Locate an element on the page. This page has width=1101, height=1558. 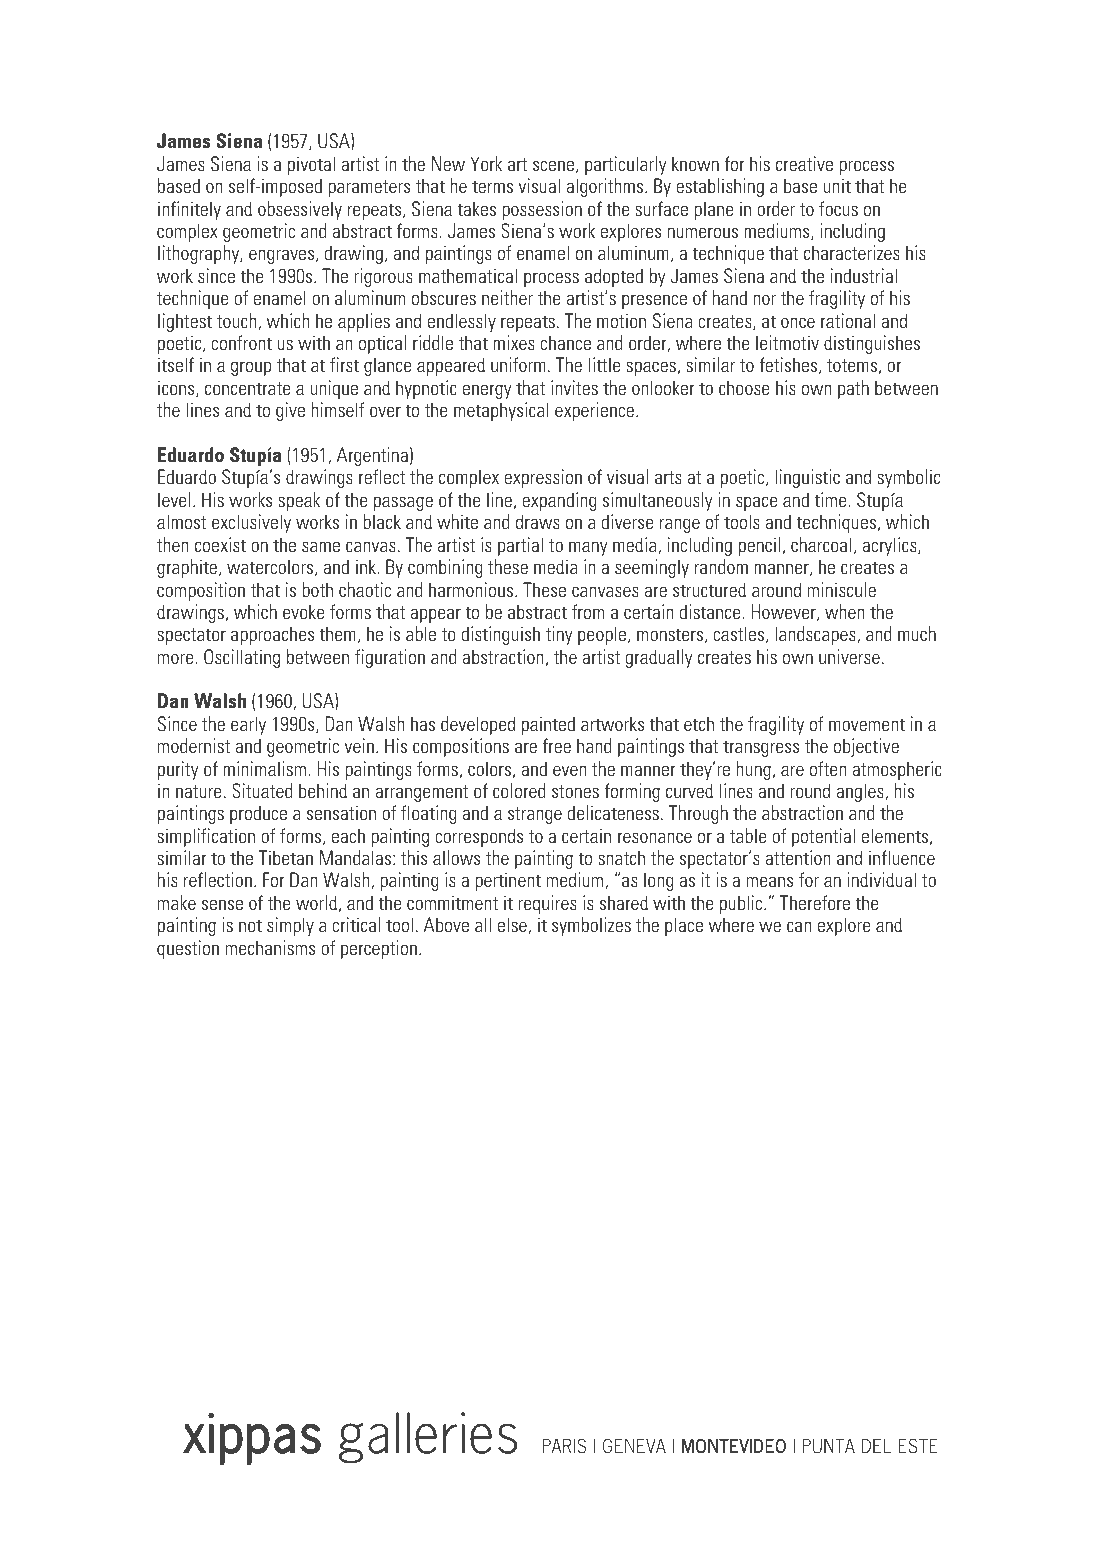
obsessively is located at coordinates (300, 210).
